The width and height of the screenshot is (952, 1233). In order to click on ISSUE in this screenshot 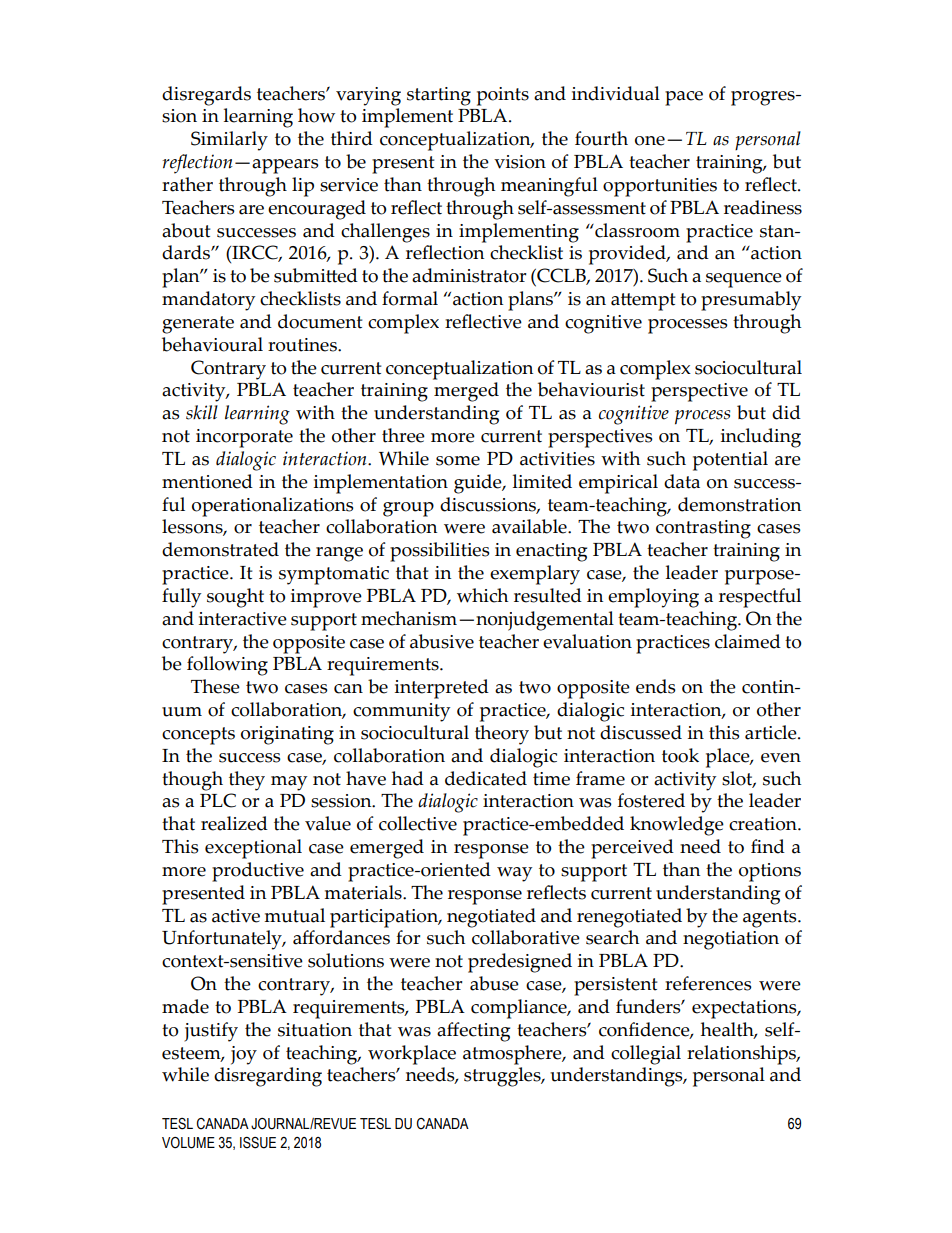, I will do `click(258, 1143)`.
